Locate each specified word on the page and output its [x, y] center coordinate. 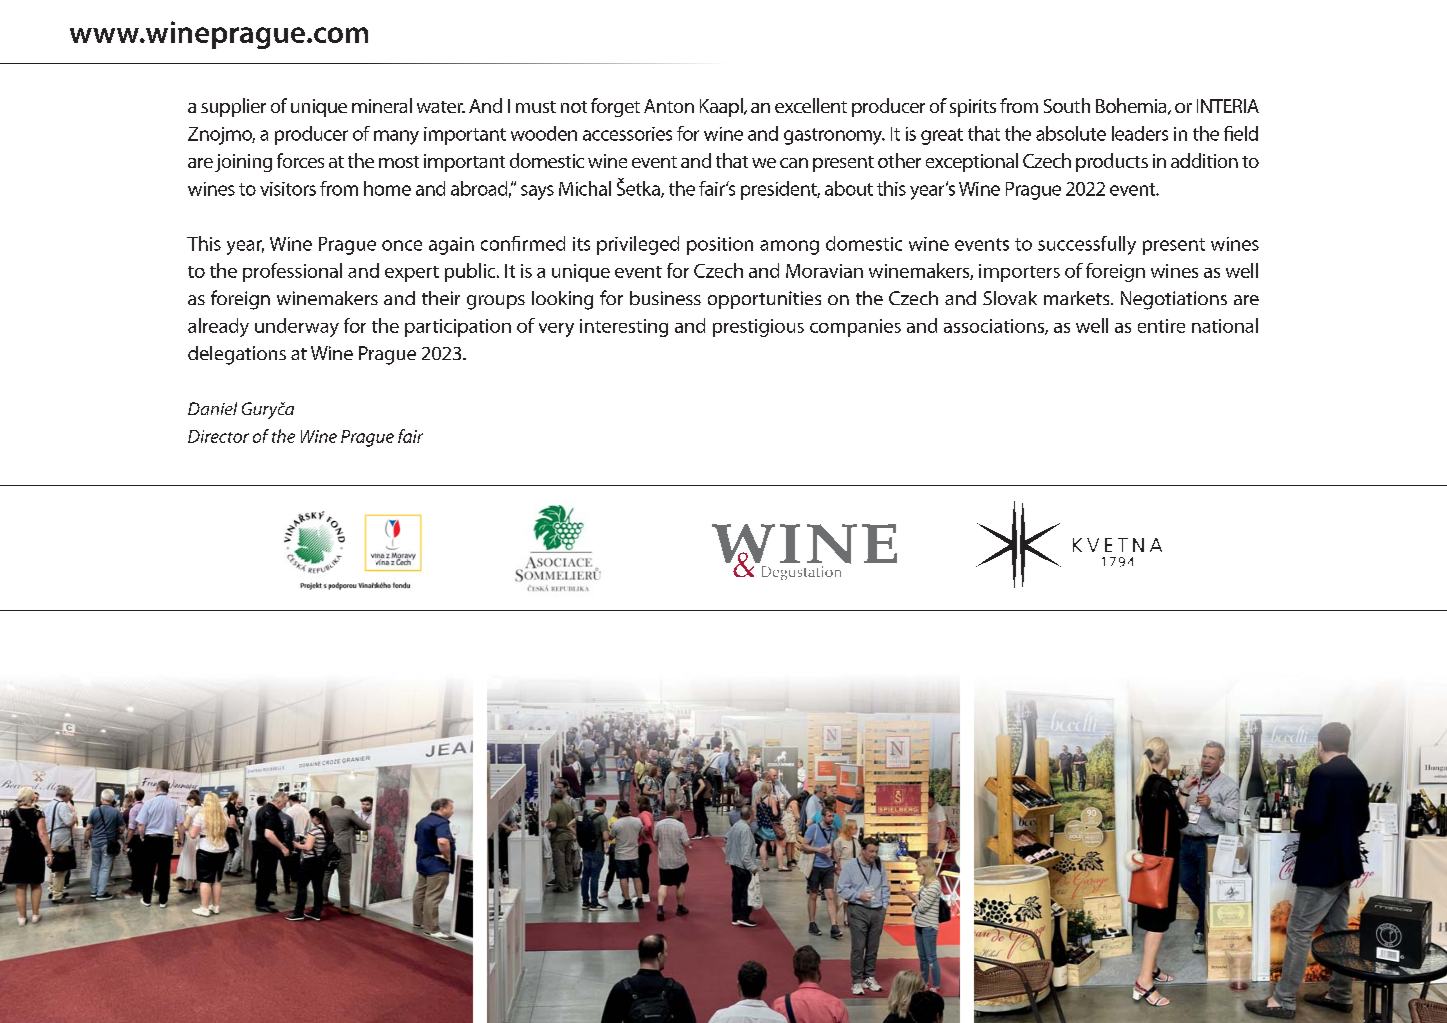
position [720, 246]
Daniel [212, 408]
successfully [1087, 245]
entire [1161, 326]
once [402, 245]
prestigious [758, 328]
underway [297, 327]
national [1225, 325]
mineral [382, 105]
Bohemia [1132, 106]
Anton [669, 106]
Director [218, 436]
